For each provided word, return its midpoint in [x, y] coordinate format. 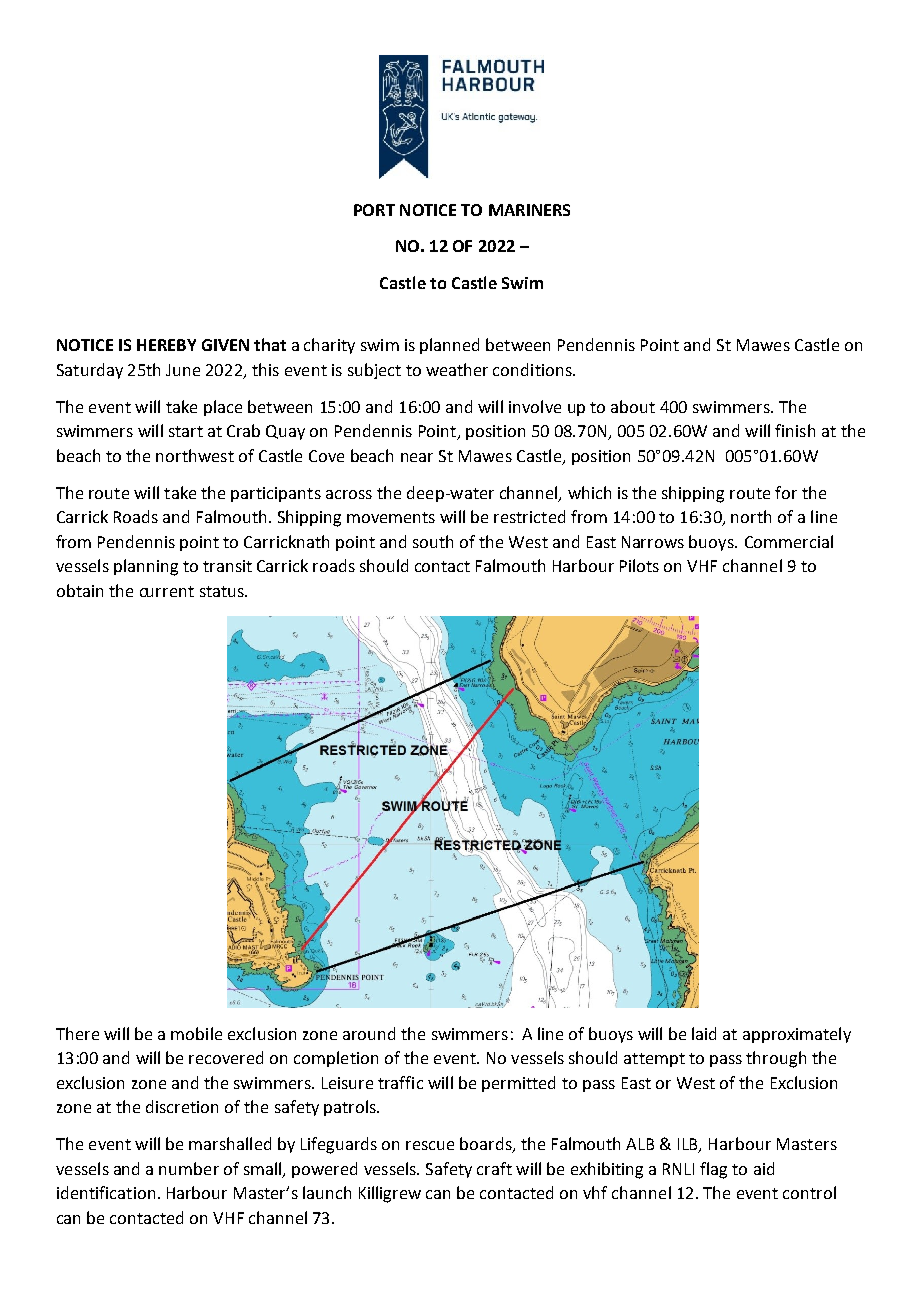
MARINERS [529, 210]
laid [704, 1033]
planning [146, 567]
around [369, 1033]
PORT [374, 210]
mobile [196, 1033]
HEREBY [166, 345]
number [189, 1168]
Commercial [789, 541]
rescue [430, 1145]
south [433, 541]
